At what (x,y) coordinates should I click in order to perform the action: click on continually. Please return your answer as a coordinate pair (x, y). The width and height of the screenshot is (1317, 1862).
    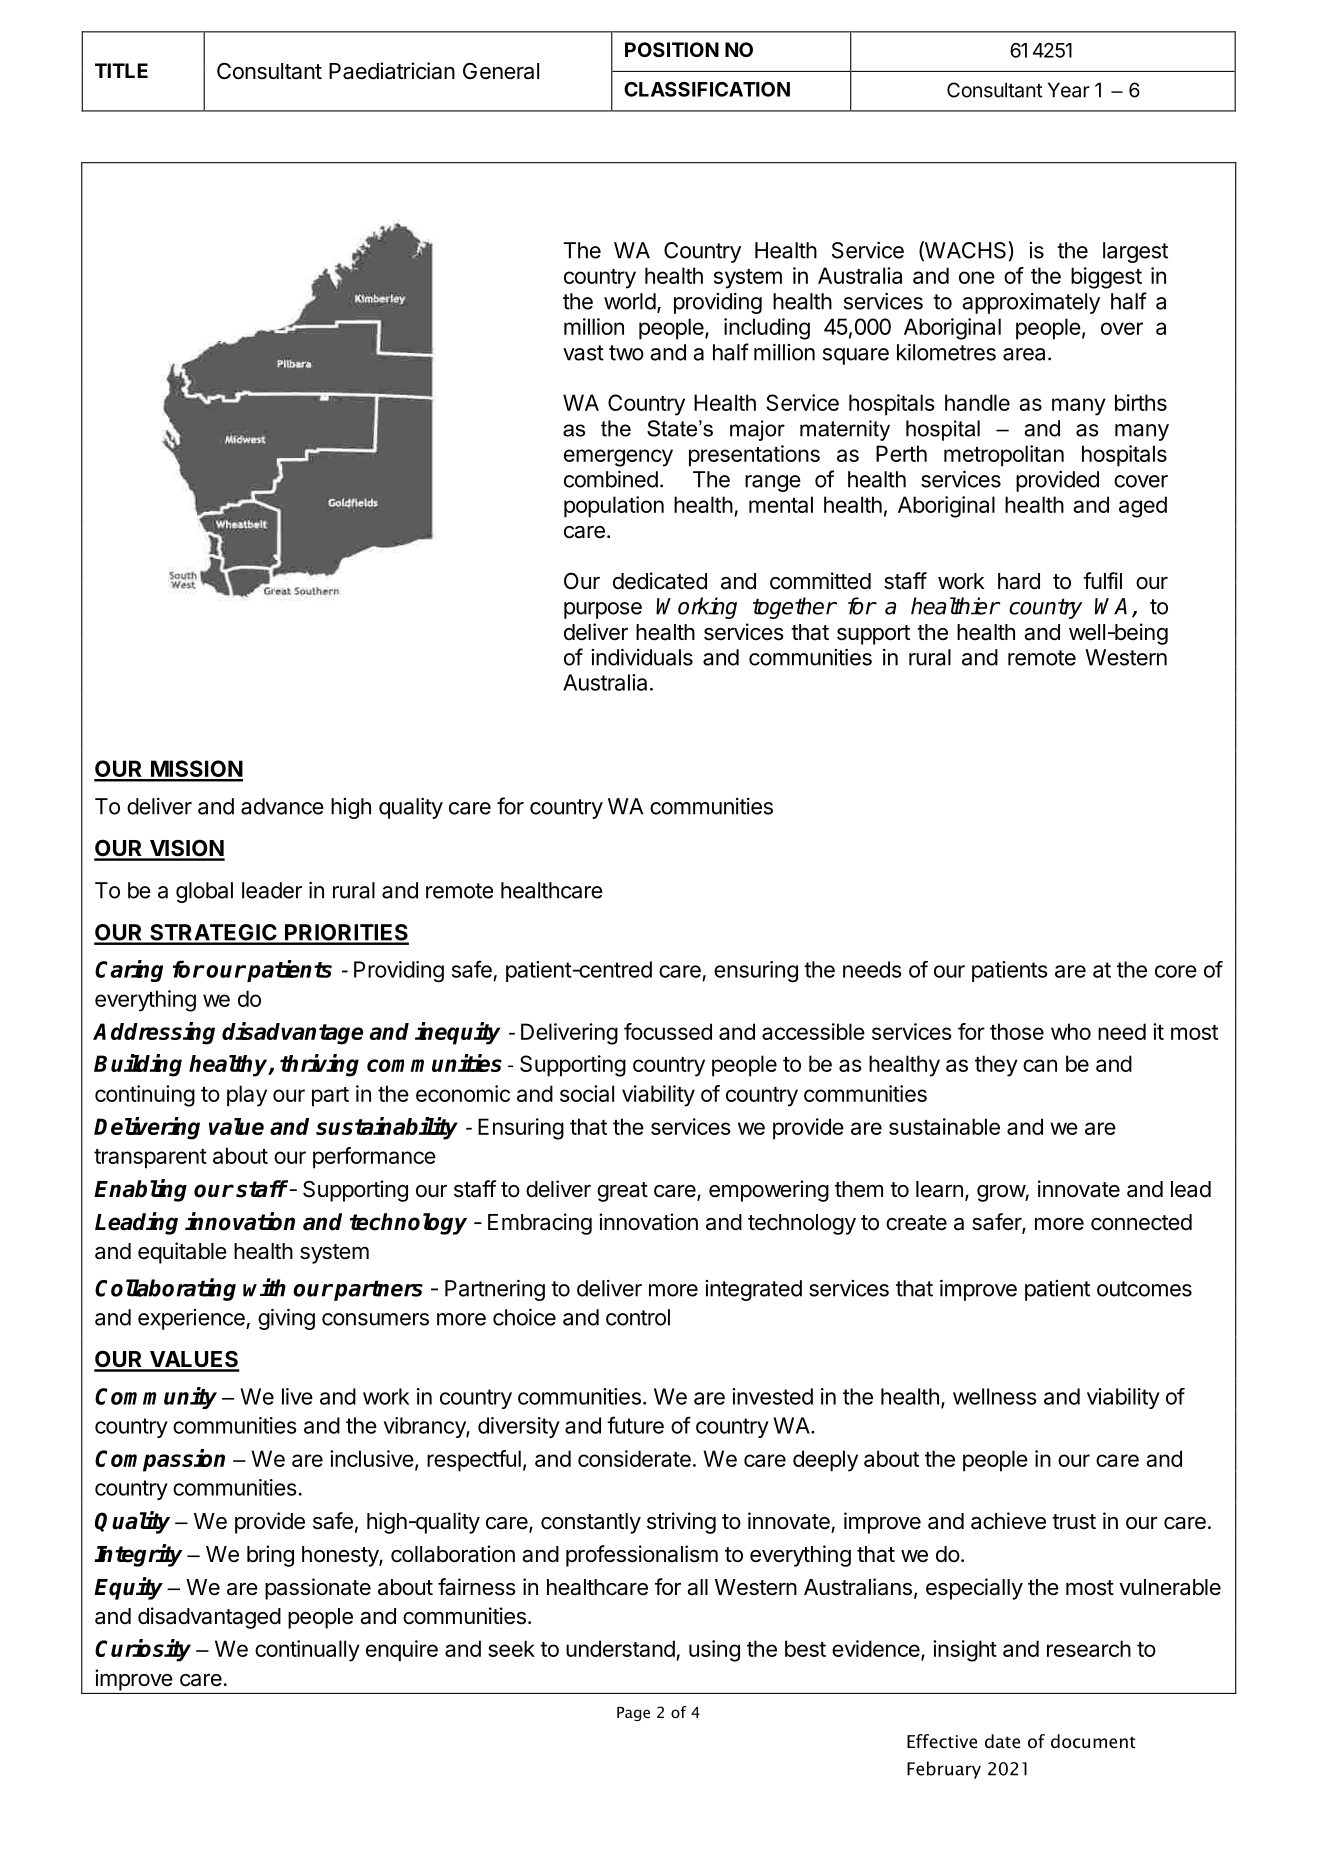
    Looking at the image, I should click on (307, 1651).
